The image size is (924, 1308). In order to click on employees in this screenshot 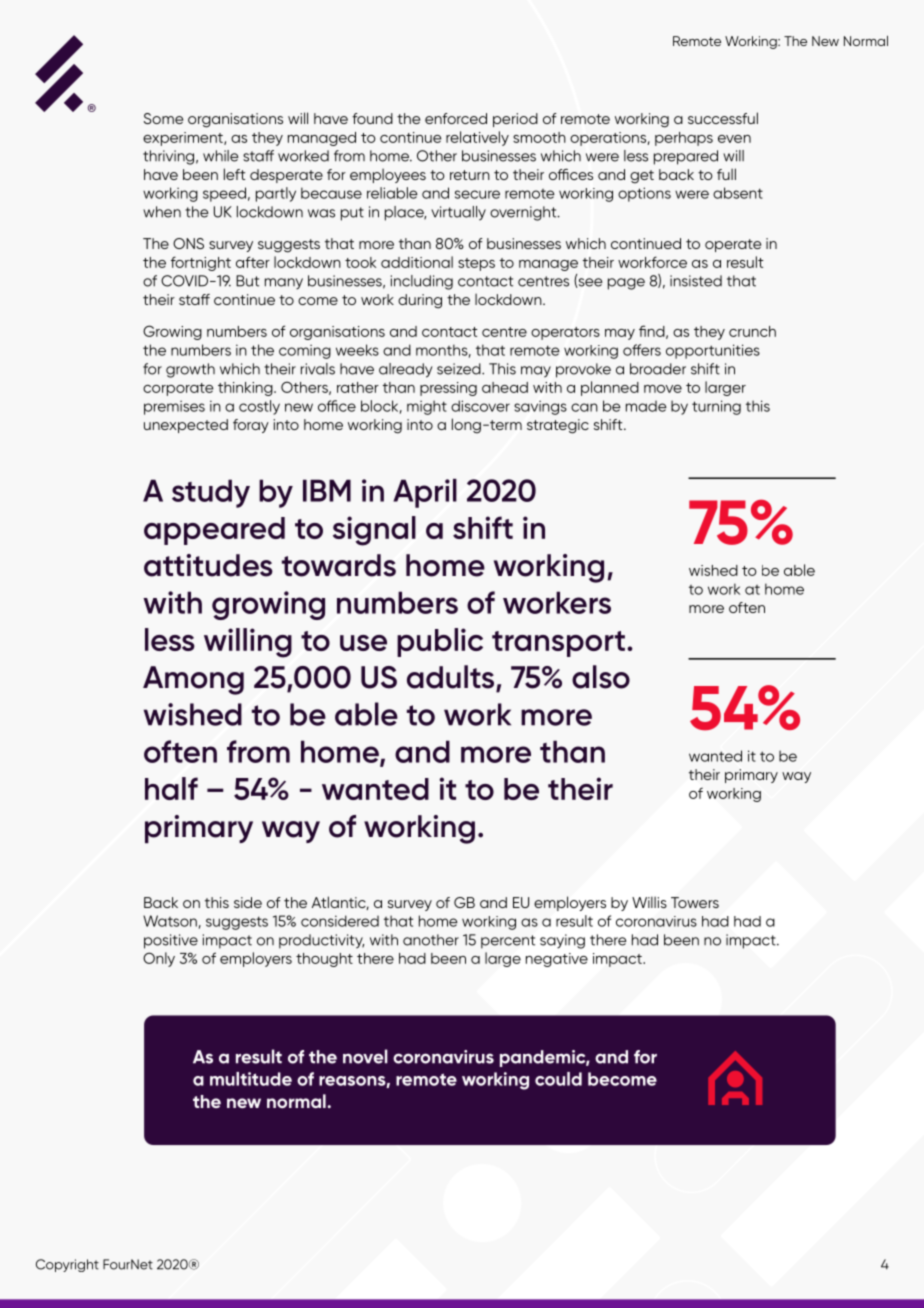, I will do `click(388, 175)`.
